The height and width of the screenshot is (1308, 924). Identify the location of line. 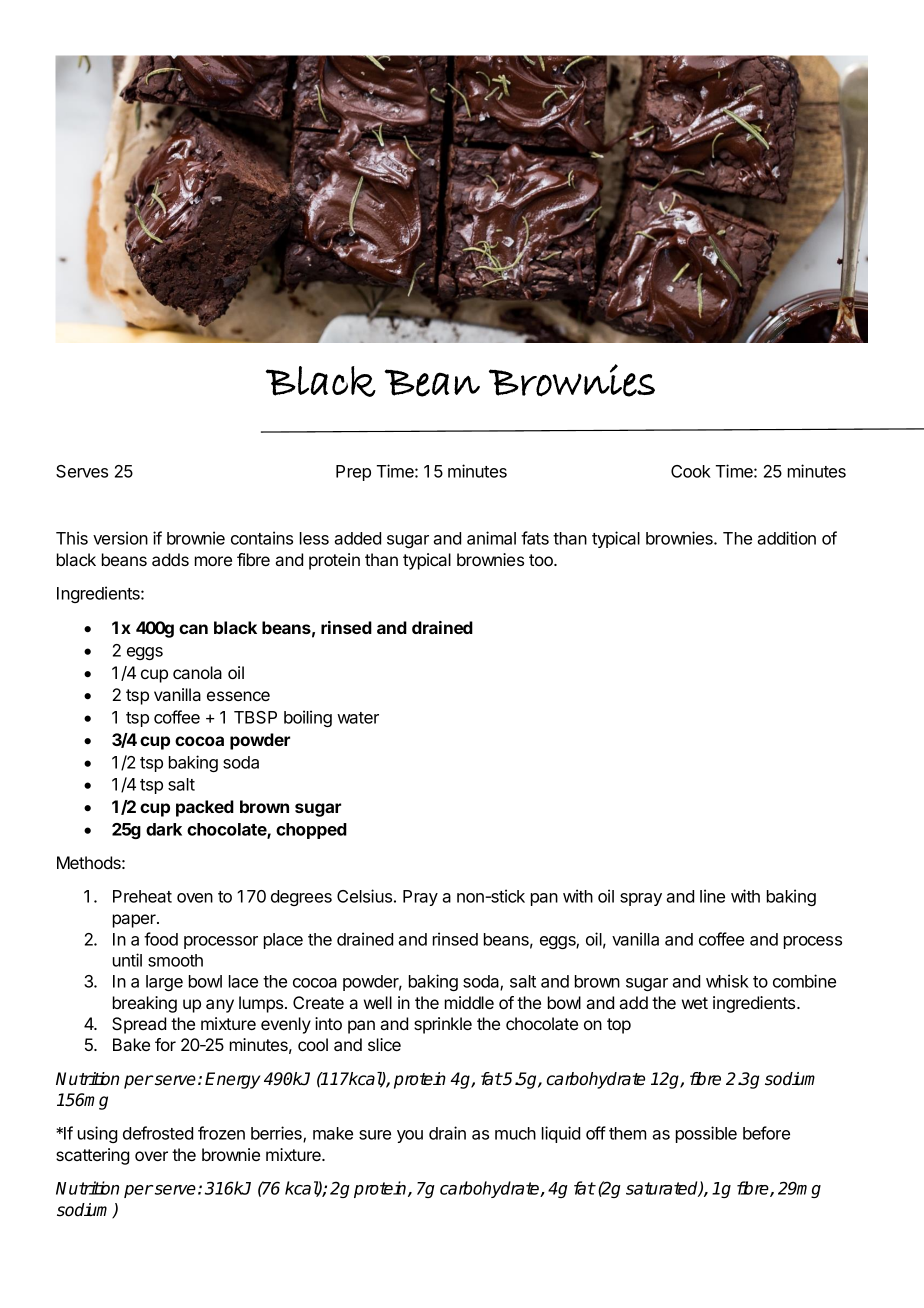
(712, 896).
